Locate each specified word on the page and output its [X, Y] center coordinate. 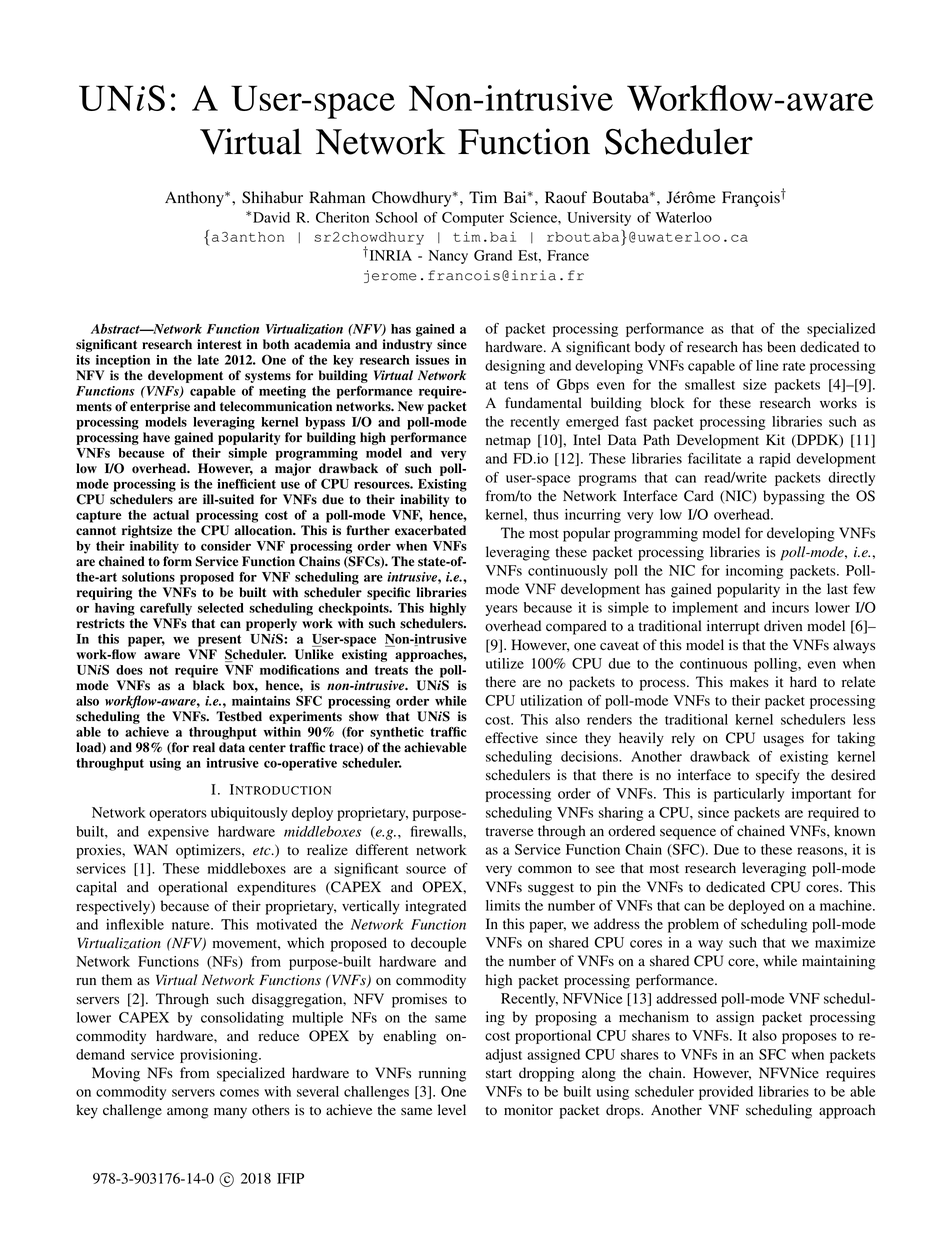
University [599, 219]
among [187, 1113]
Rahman [337, 197]
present [220, 641]
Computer [473, 219]
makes [749, 681]
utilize [505, 663]
